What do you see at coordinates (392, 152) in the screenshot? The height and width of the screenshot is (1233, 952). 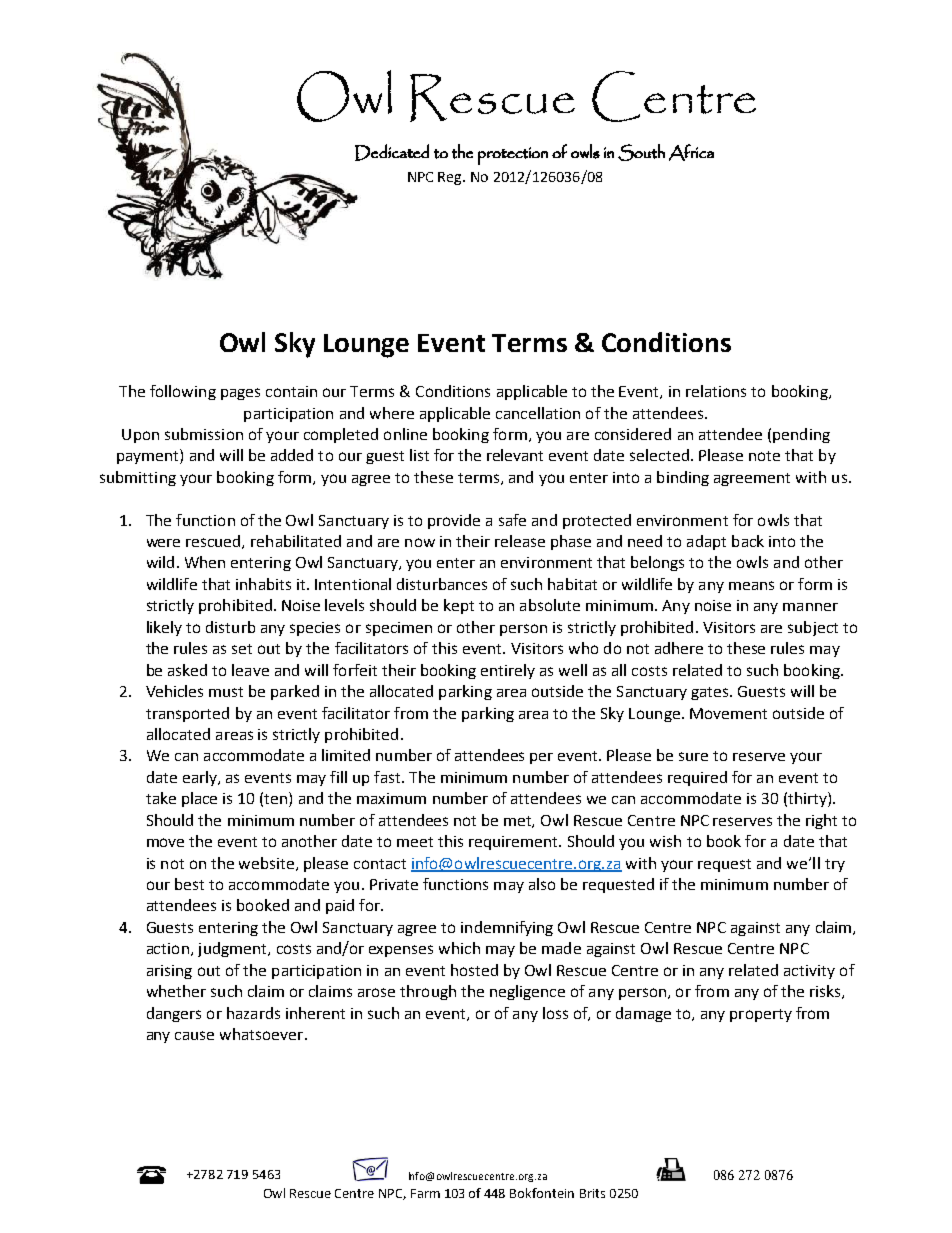 I see `Dedicated` at bounding box center [392, 152].
